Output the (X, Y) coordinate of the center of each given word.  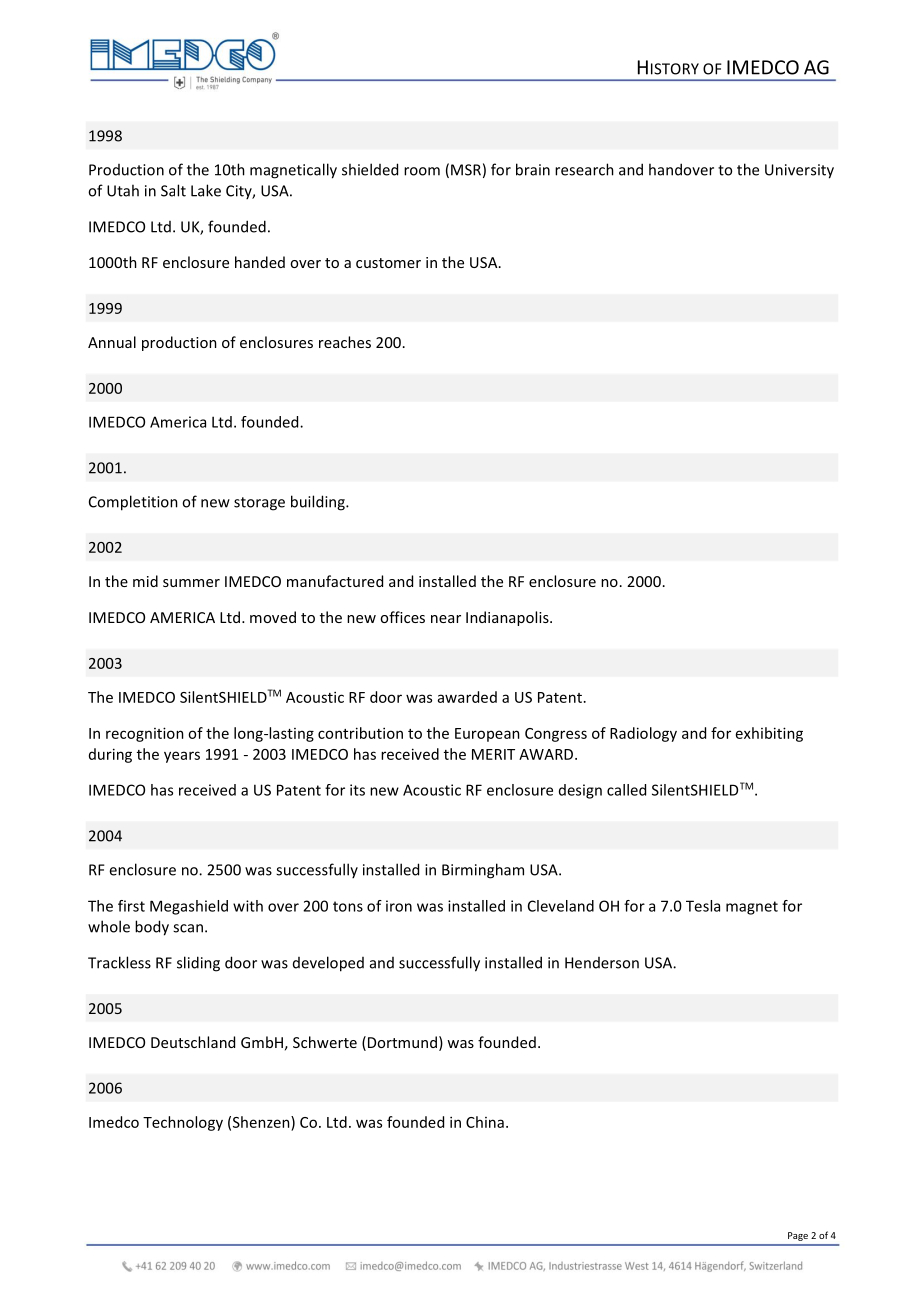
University (799, 171)
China (485, 1122)
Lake (206, 190)
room (422, 171)
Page (798, 1236)
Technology (183, 1123)
